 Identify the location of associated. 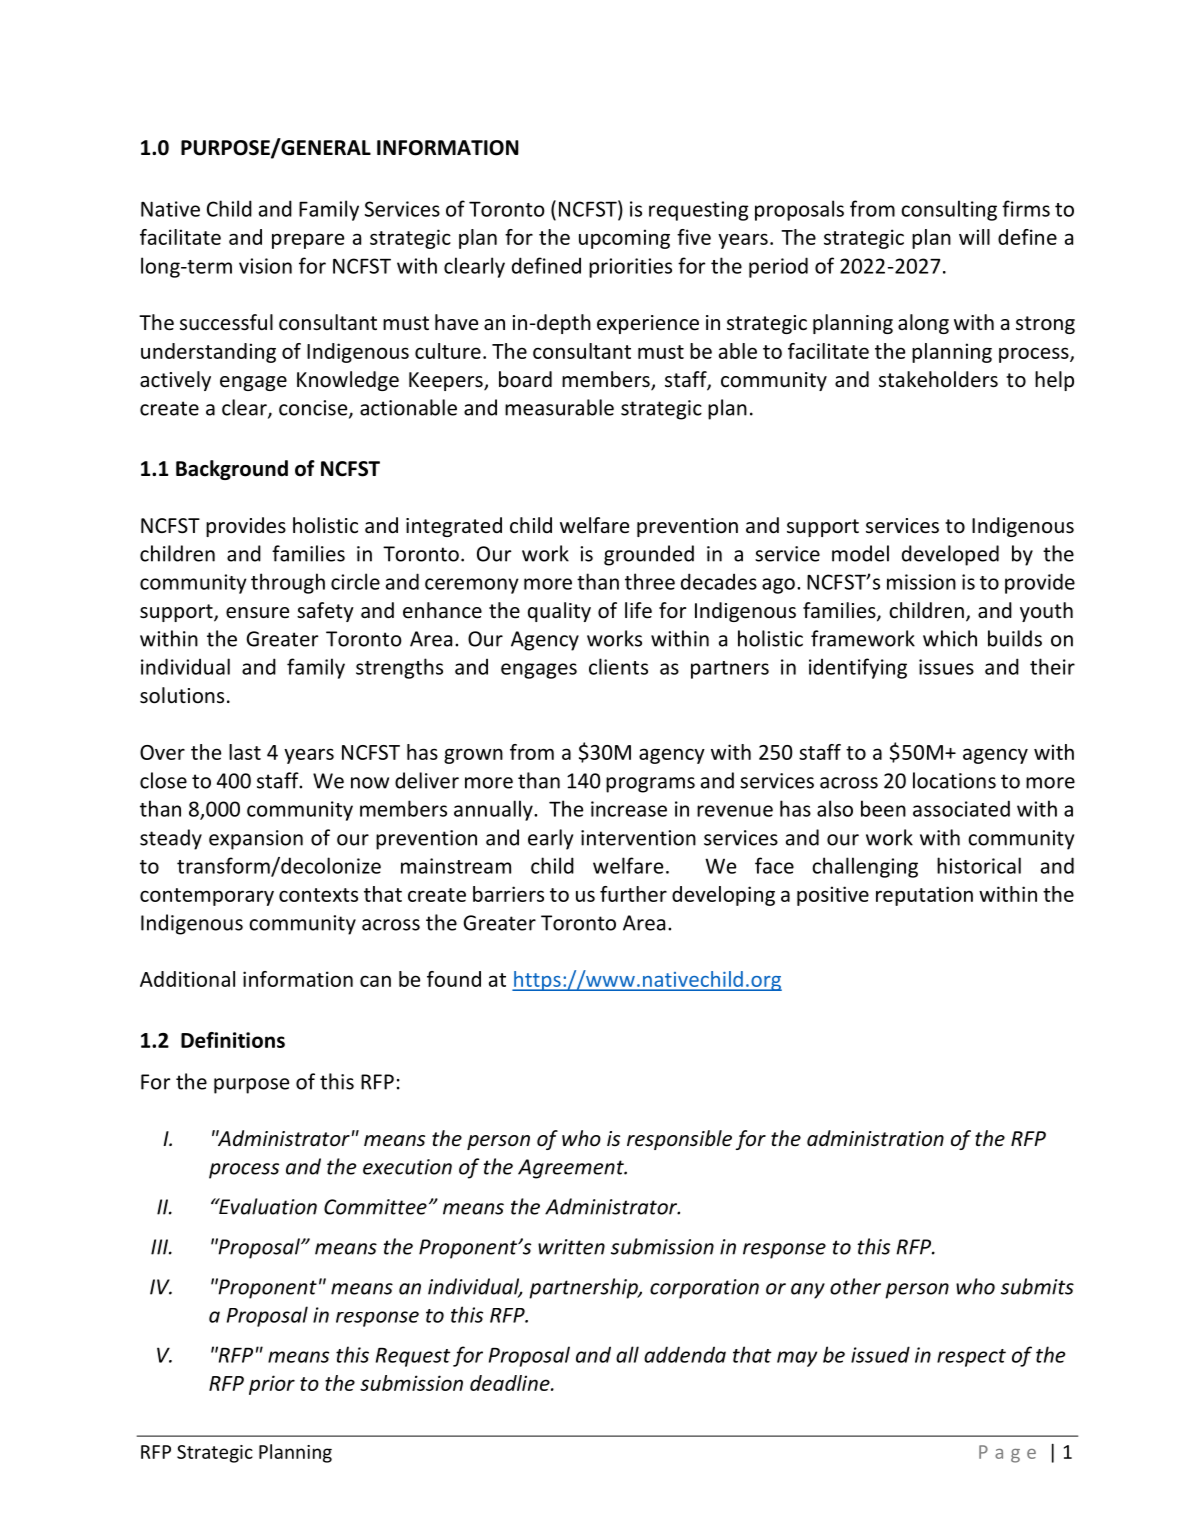
(961, 808).
